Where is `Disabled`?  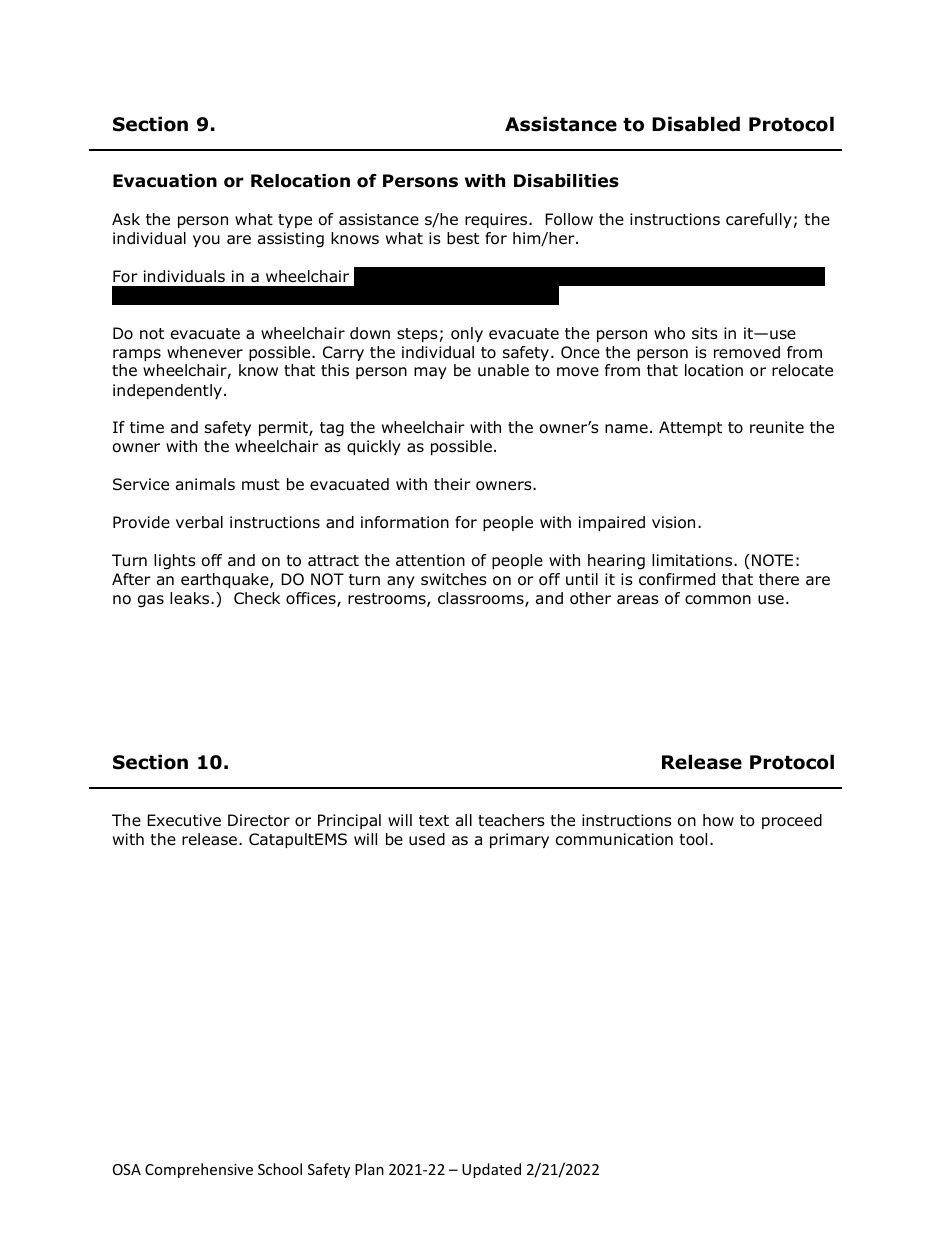
Disabled is located at coordinates (696, 124).
